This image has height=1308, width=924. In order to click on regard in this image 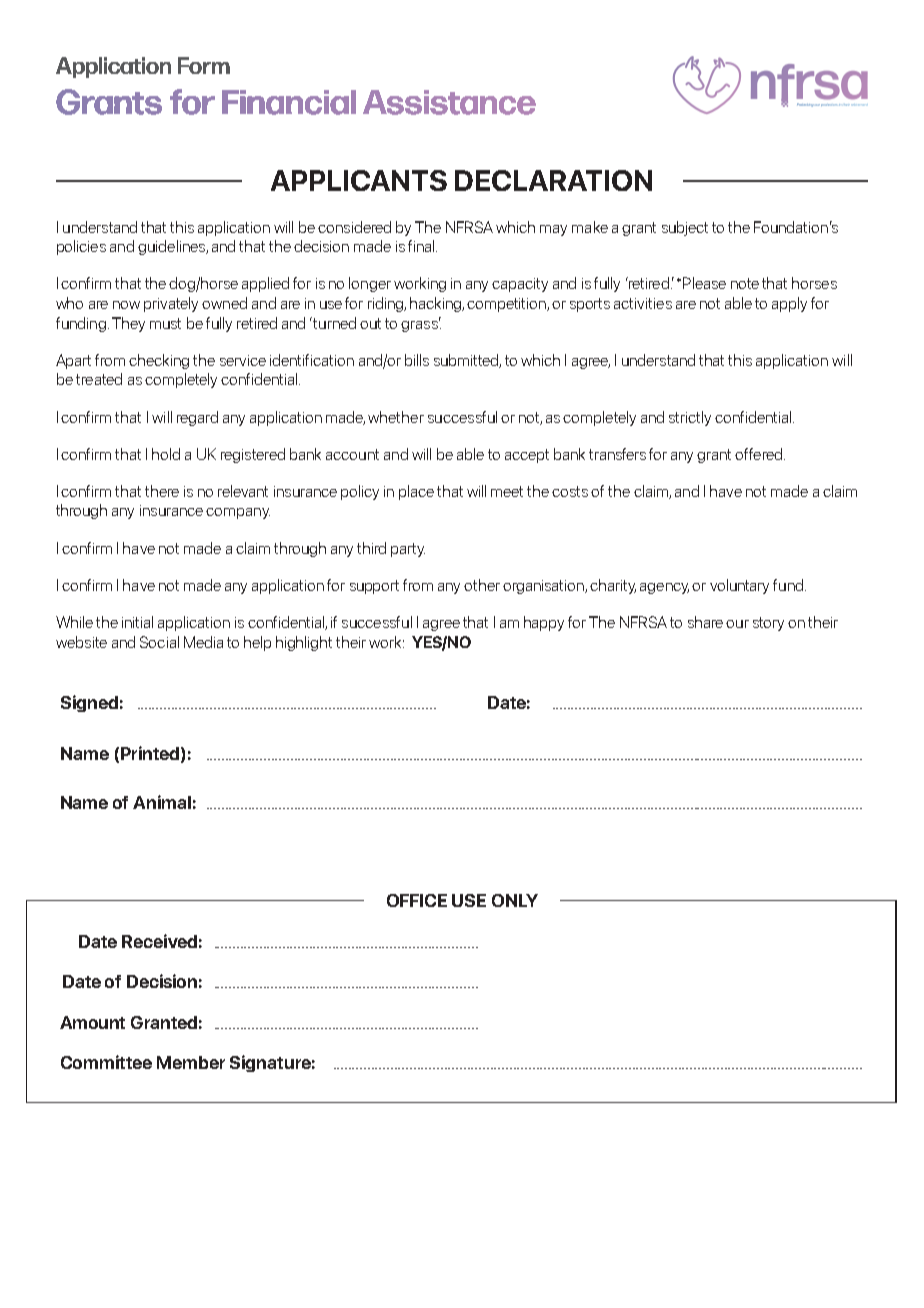, I will do `click(197, 418)`.
